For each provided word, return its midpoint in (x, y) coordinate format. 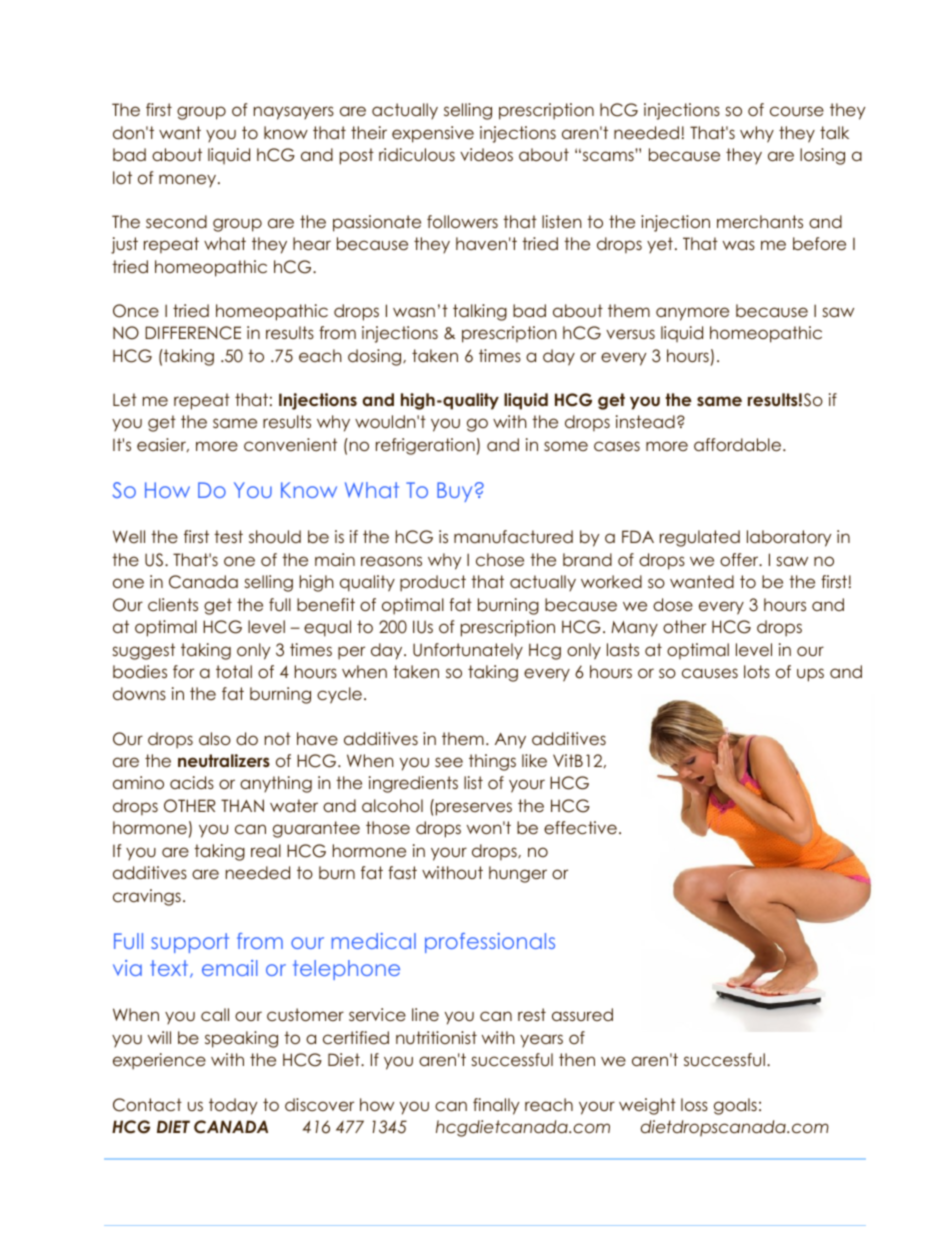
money (189, 180)
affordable (737, 444)
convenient (290, 444)
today (233, 1106)
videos (486, 154)
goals (735, 1106)
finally (496, 1106)
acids (192, 782)
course (797, 111)
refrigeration (425, 446)
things (492, 762)
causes (710, 673)
